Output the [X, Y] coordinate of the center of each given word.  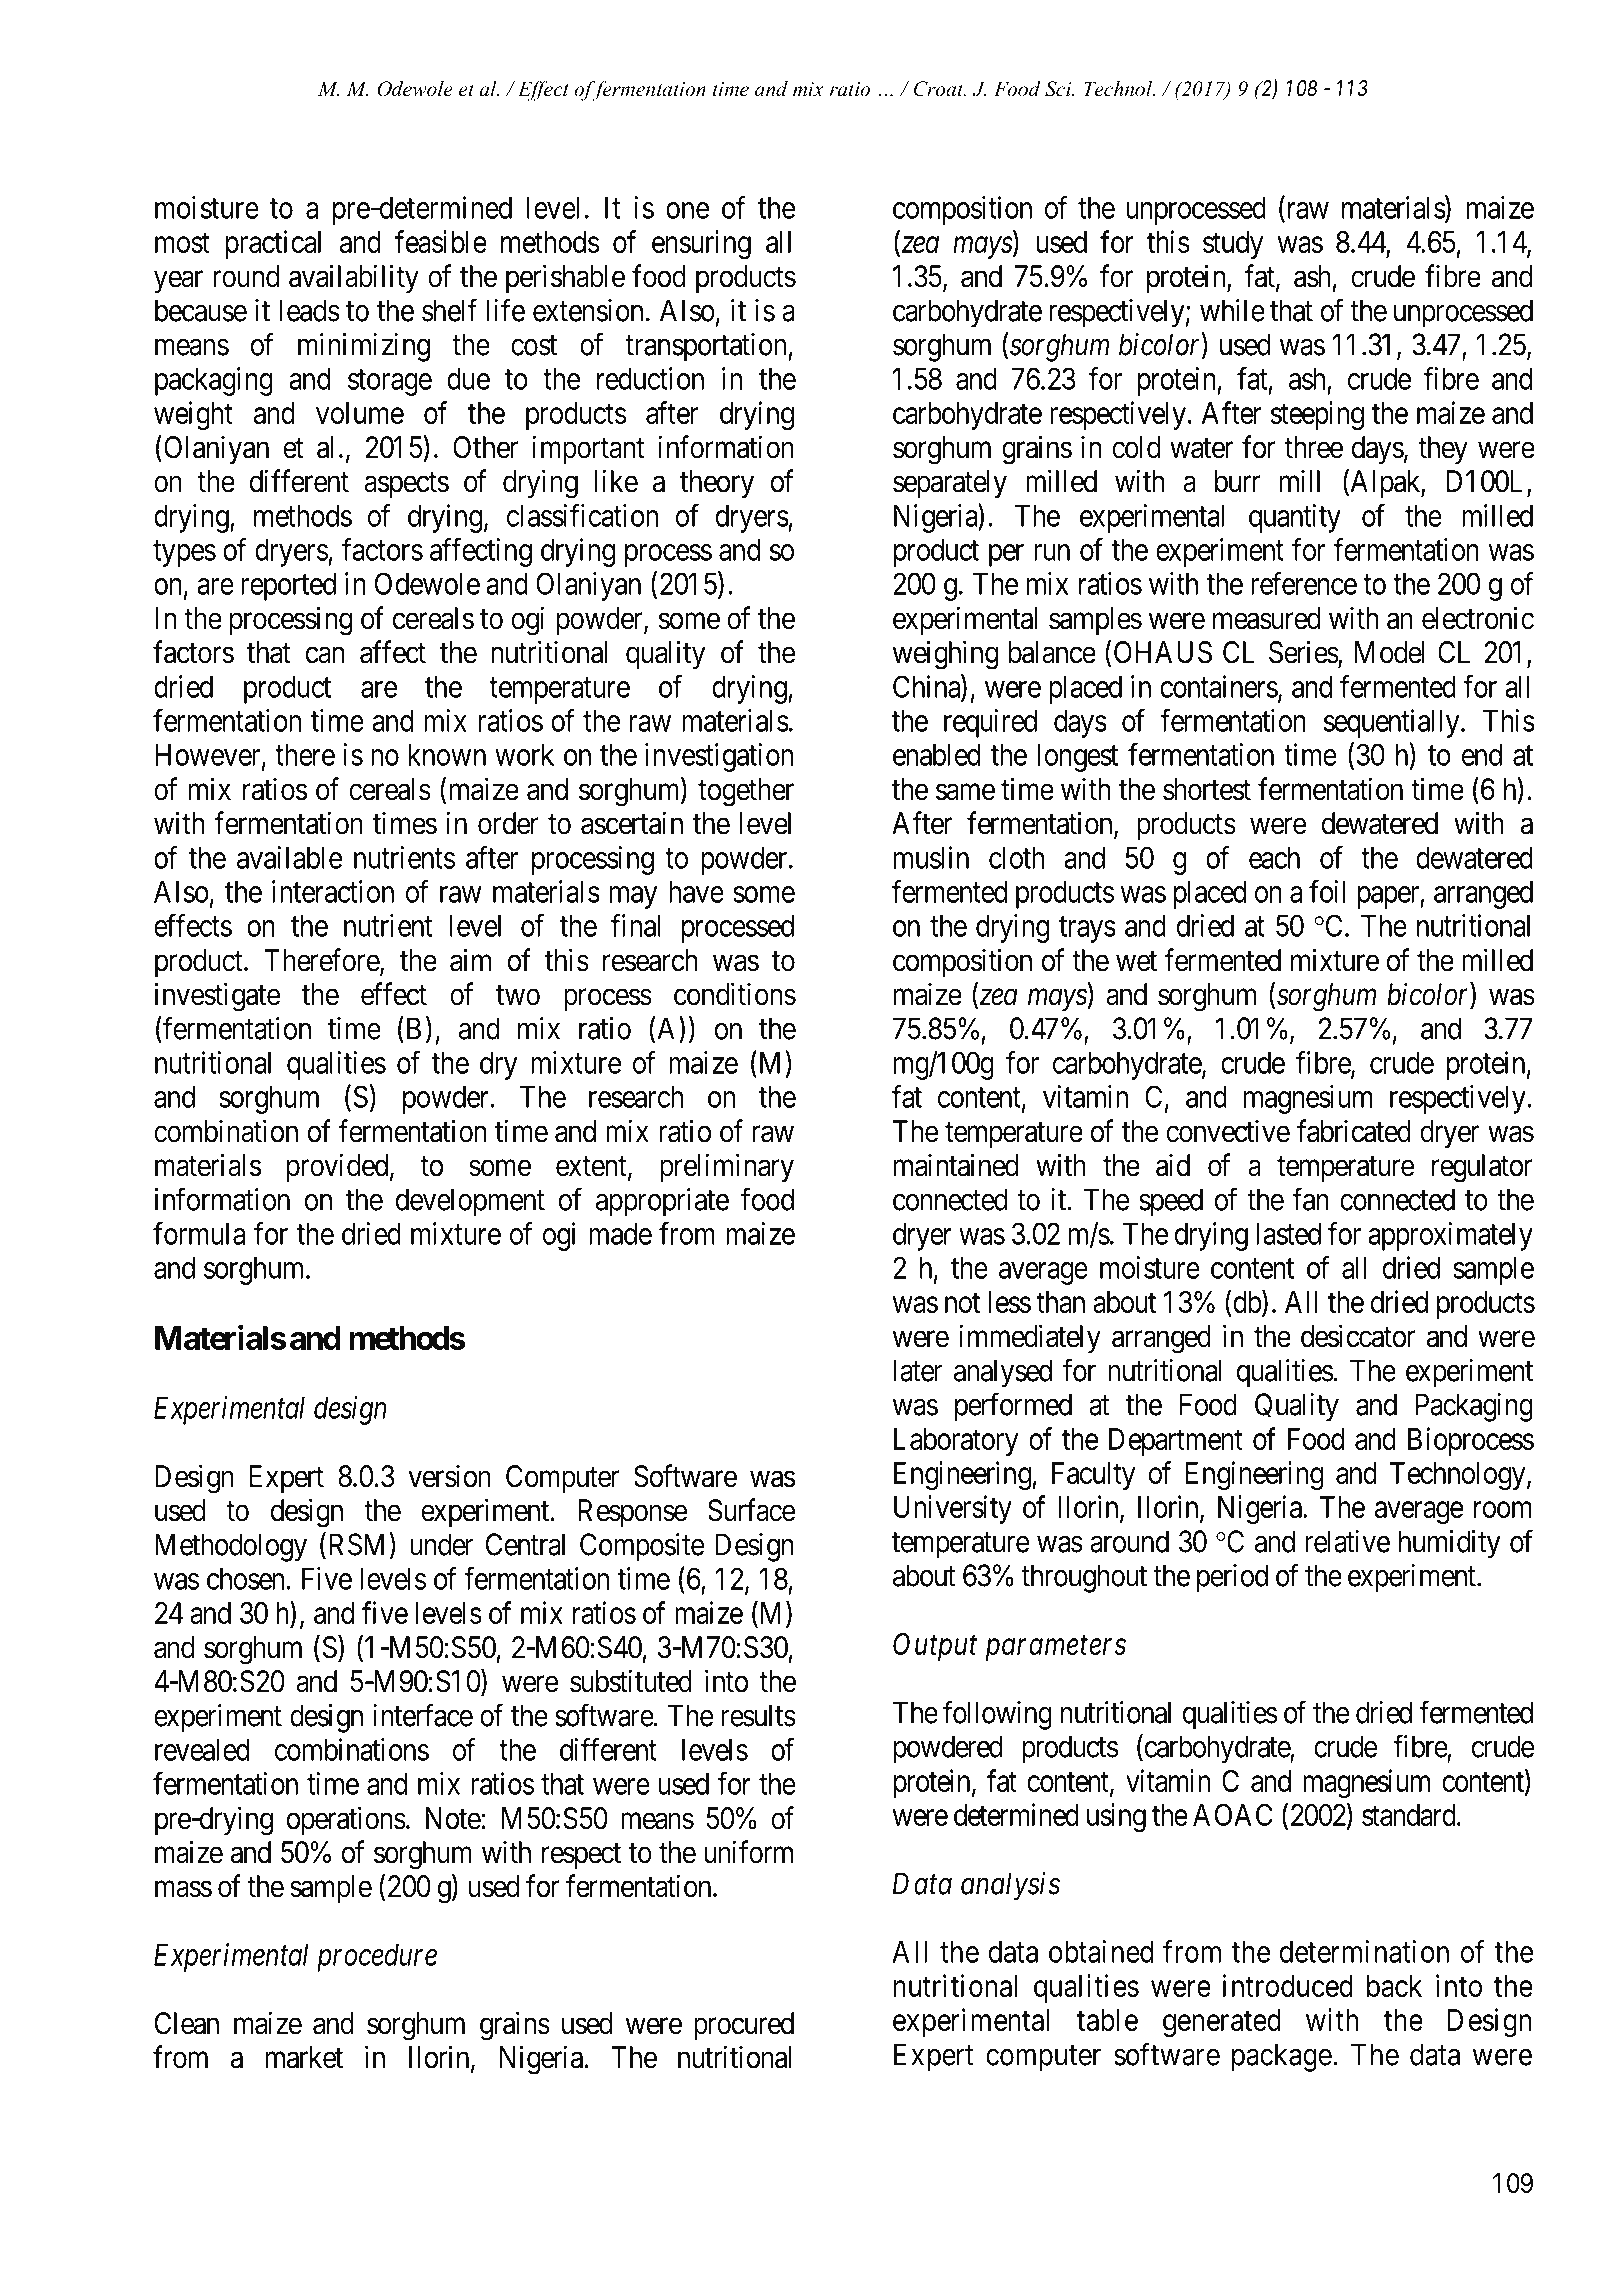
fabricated [1354, 1131]
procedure [377, 1957]
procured [744, 2026]
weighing [946, 655]
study [1233, 245]
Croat [940, 89]
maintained [955, 1165]
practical [273, 244]
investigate [217, 997]
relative [1347, 1541]
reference [1304, 583]
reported [288, 586]
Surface [751, 1510]
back [1394, 1986]
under [441, 1544]
